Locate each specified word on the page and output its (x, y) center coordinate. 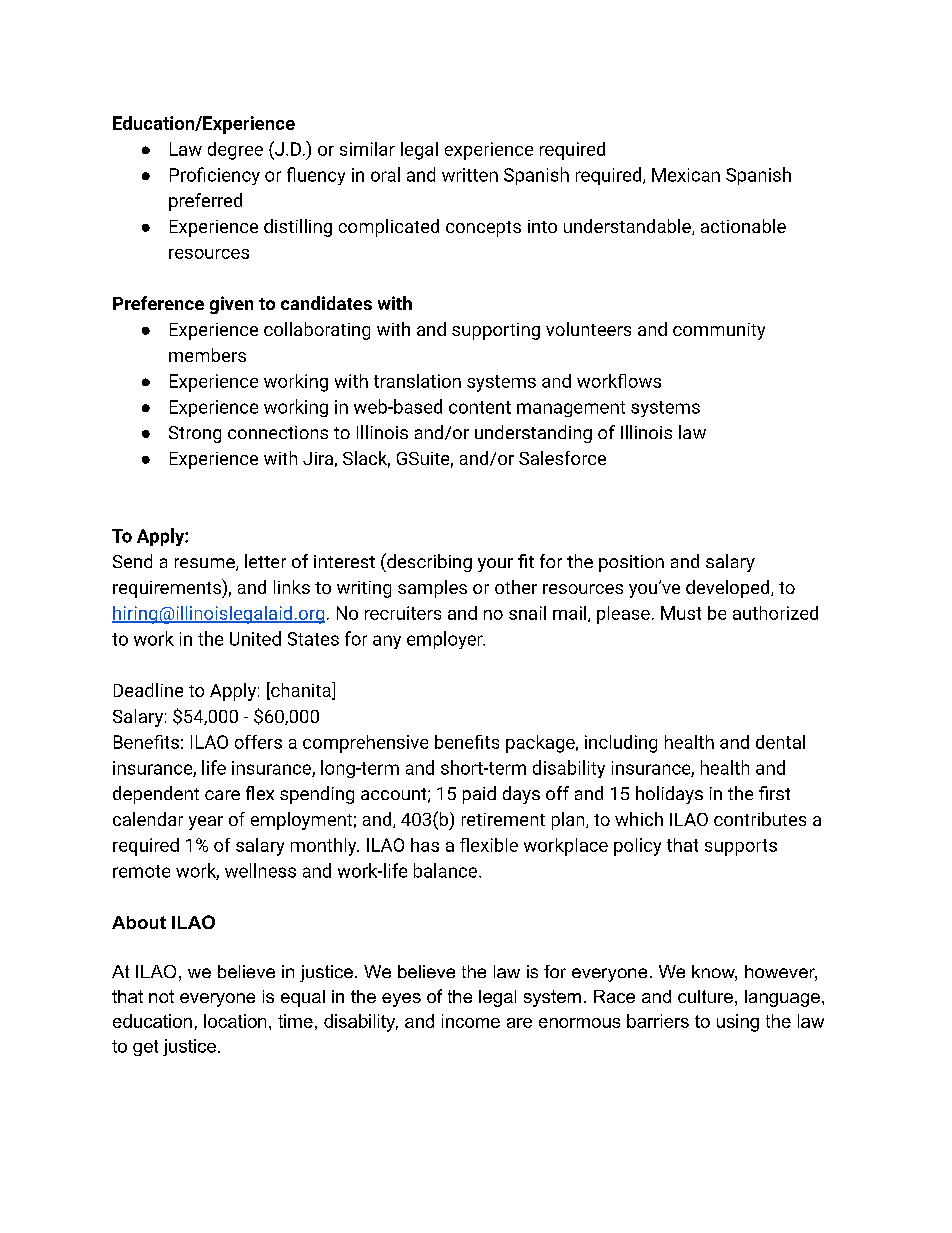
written (470, 175)
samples (432, 589)
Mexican (686, 175)
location (235, 1021)
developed (729, 589)
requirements (168, 588)
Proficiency (215, 176)
